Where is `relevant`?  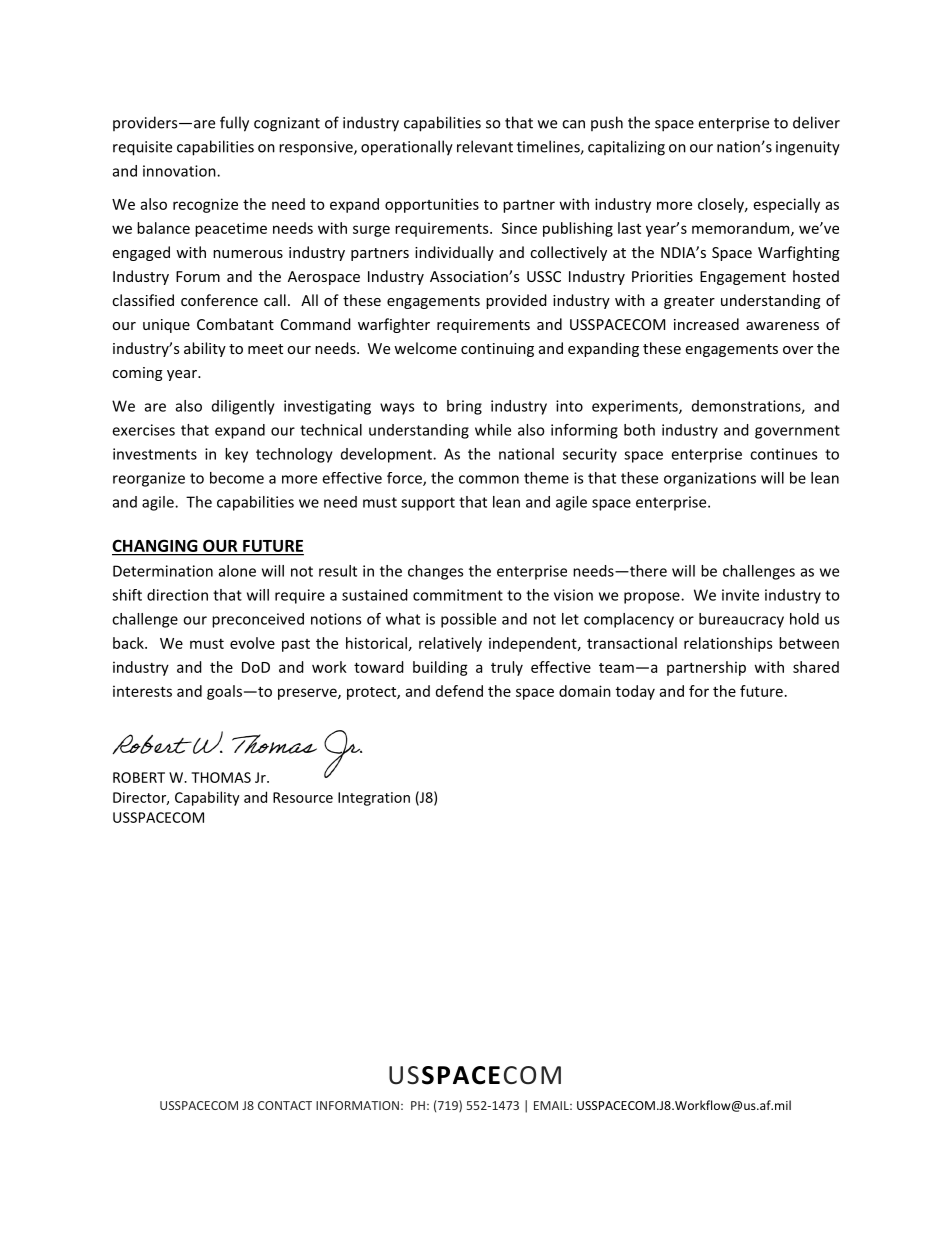 relevant is located at coordinates (485, 146).
